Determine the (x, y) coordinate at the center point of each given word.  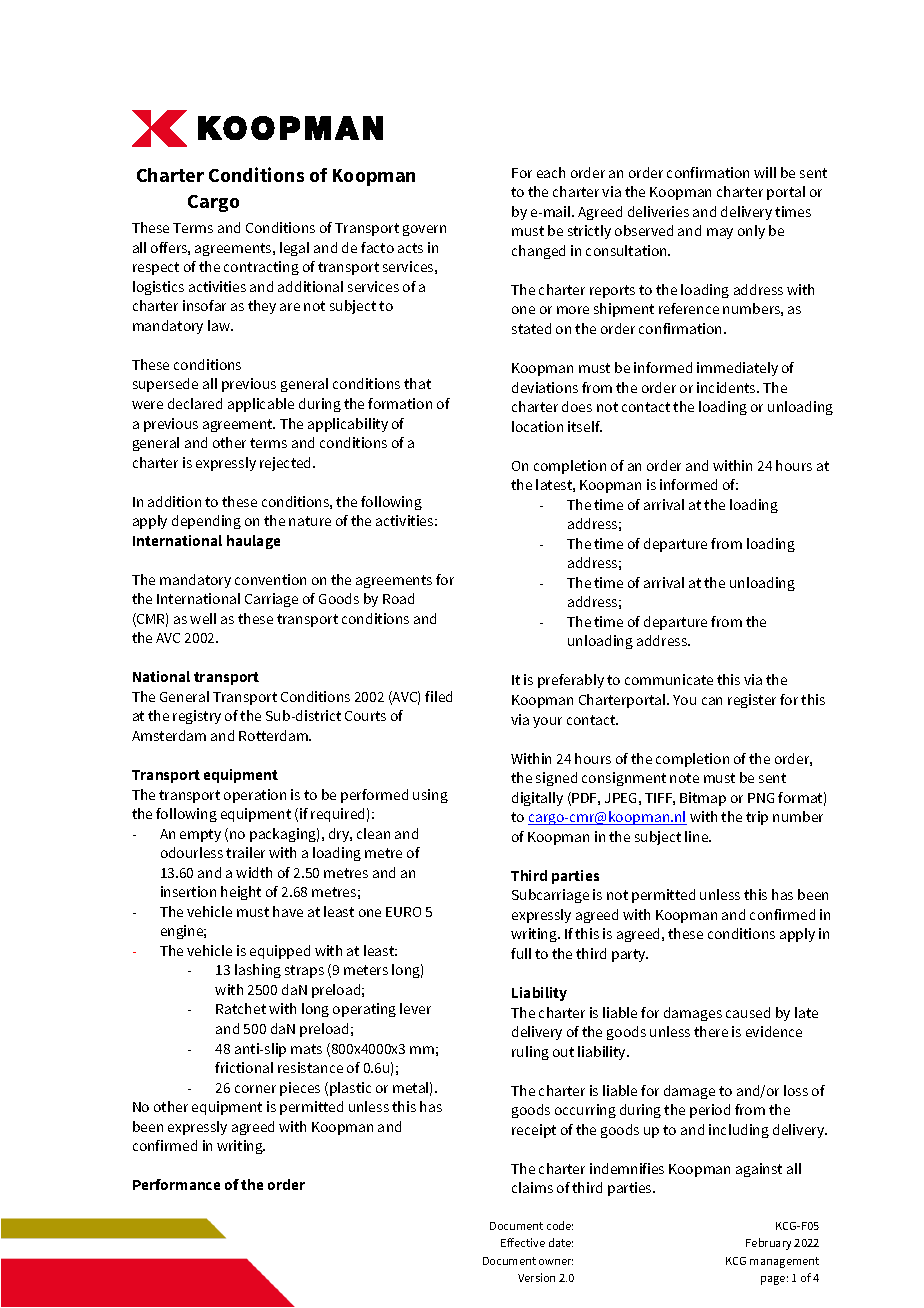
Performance (176, 1184)
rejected (287, 464)
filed (438, 696)
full (521, 953)
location (537, 426)
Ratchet (241, 1008)
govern (424, 230)
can (712, 701)
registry (197, 717)
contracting (261, 268)
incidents (727, 387)
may (720, 233)
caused (748, 1012)
